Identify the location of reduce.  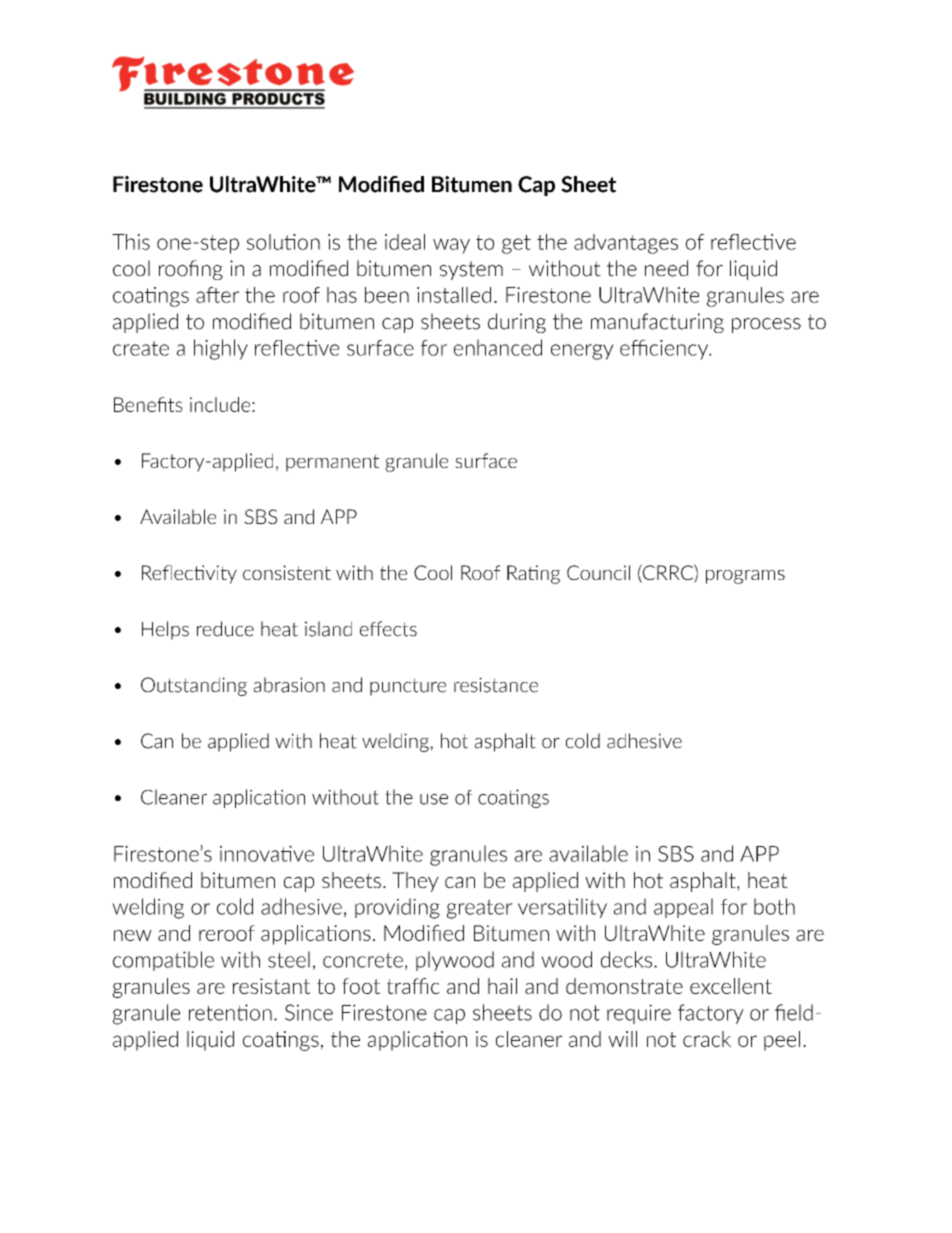
(225, 629).
